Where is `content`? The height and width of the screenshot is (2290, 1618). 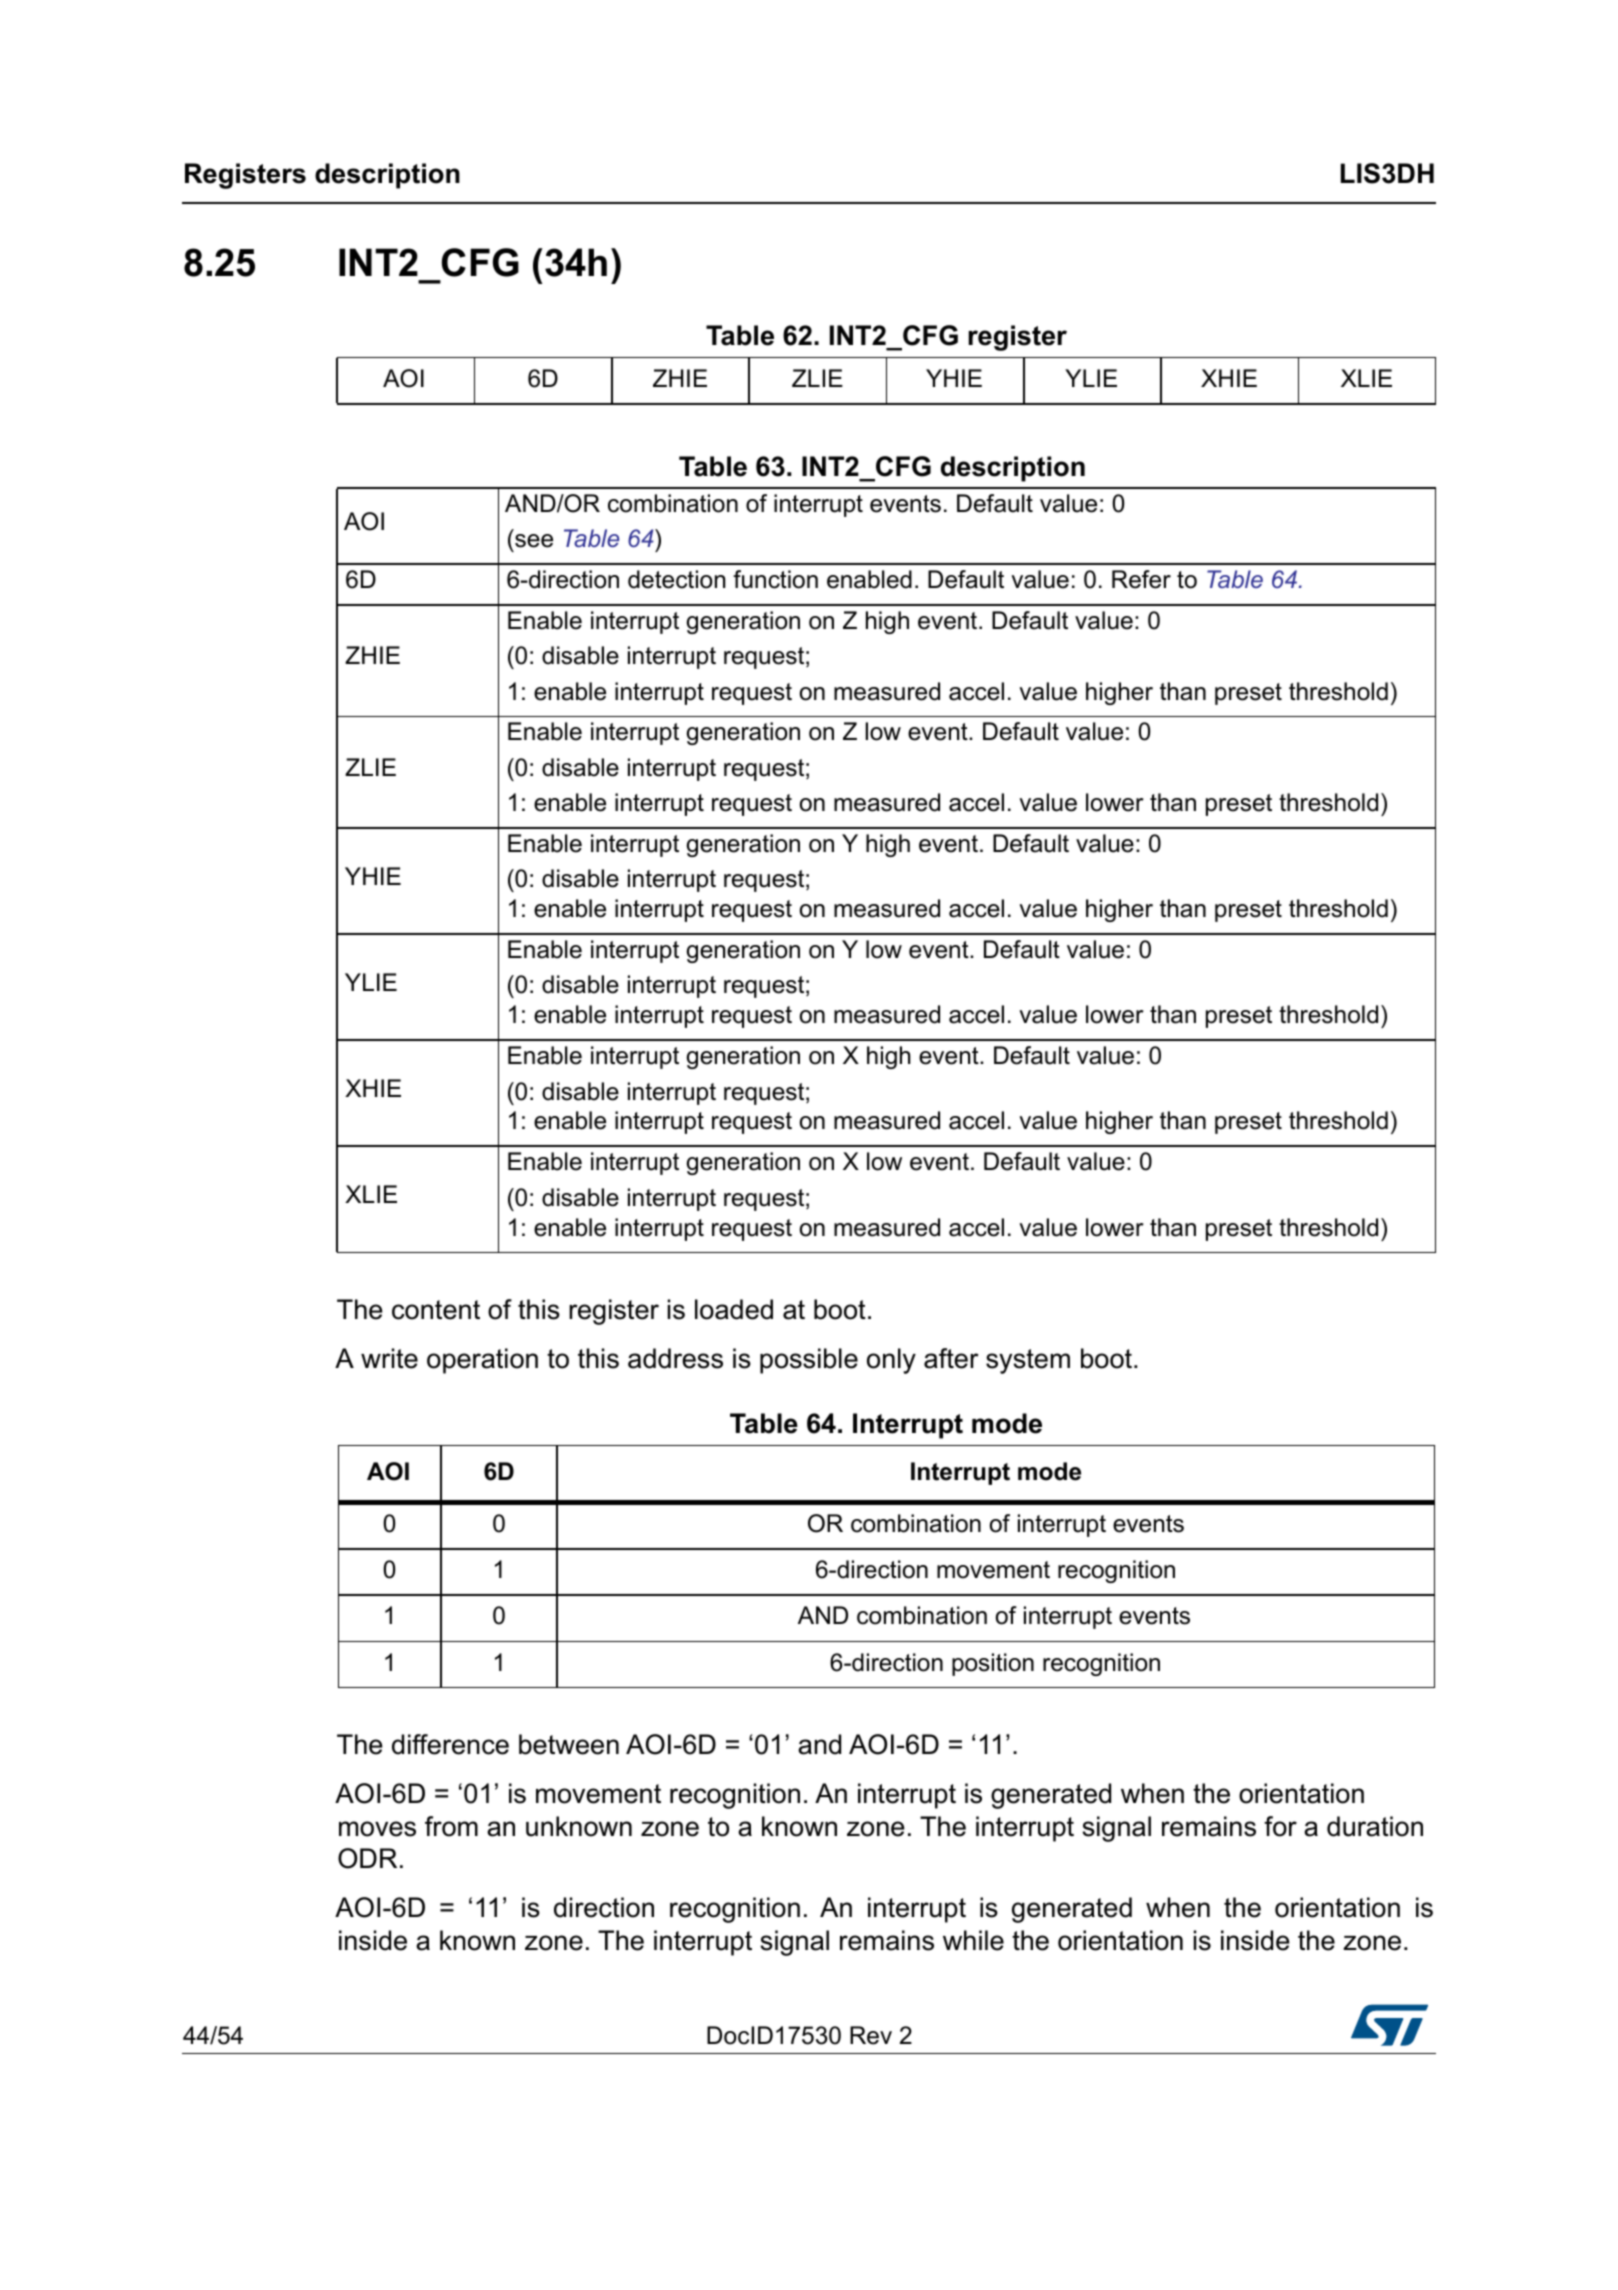 content is located at coordinates (436, 1310).
